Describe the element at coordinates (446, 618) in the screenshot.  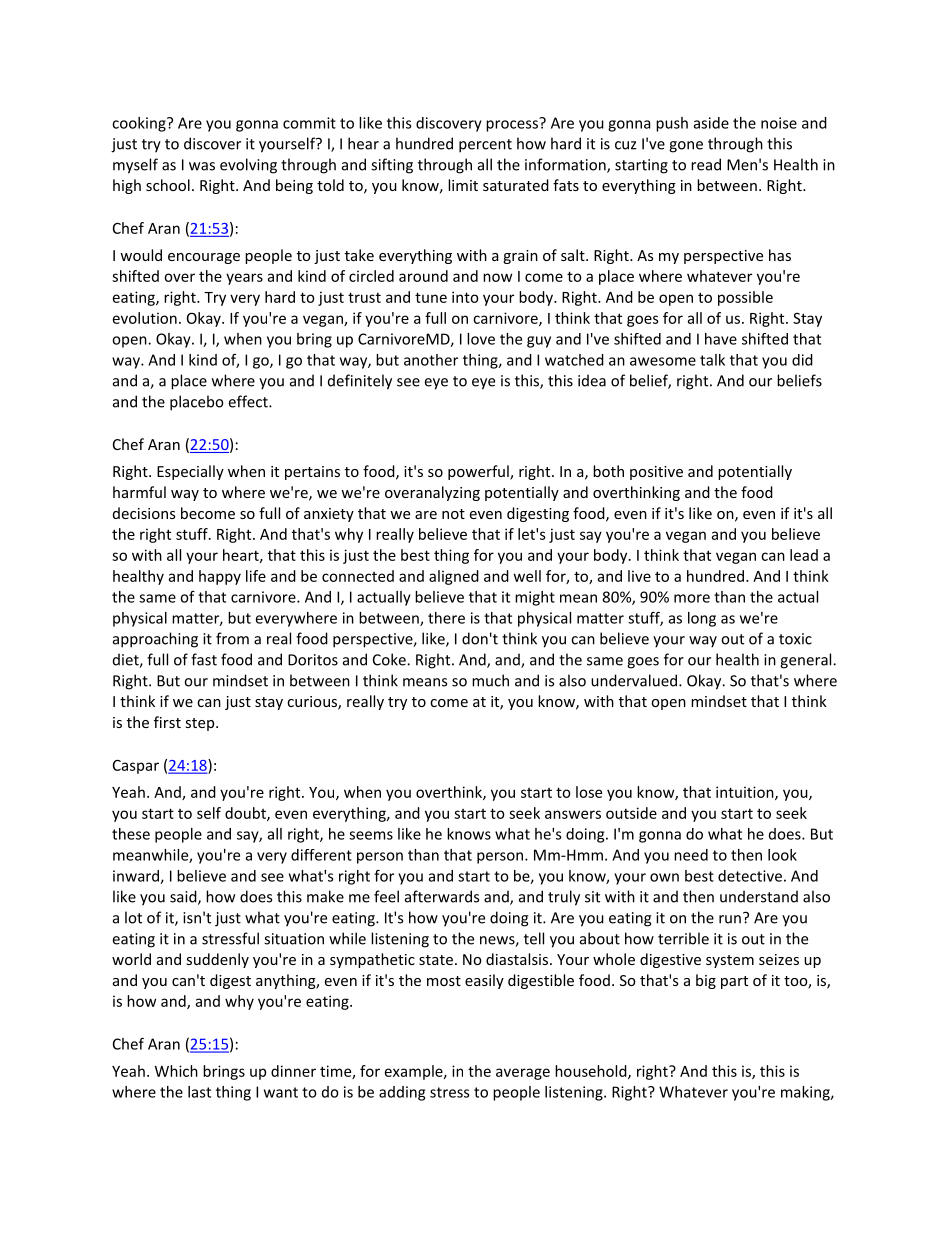
I see `there` at that location.
